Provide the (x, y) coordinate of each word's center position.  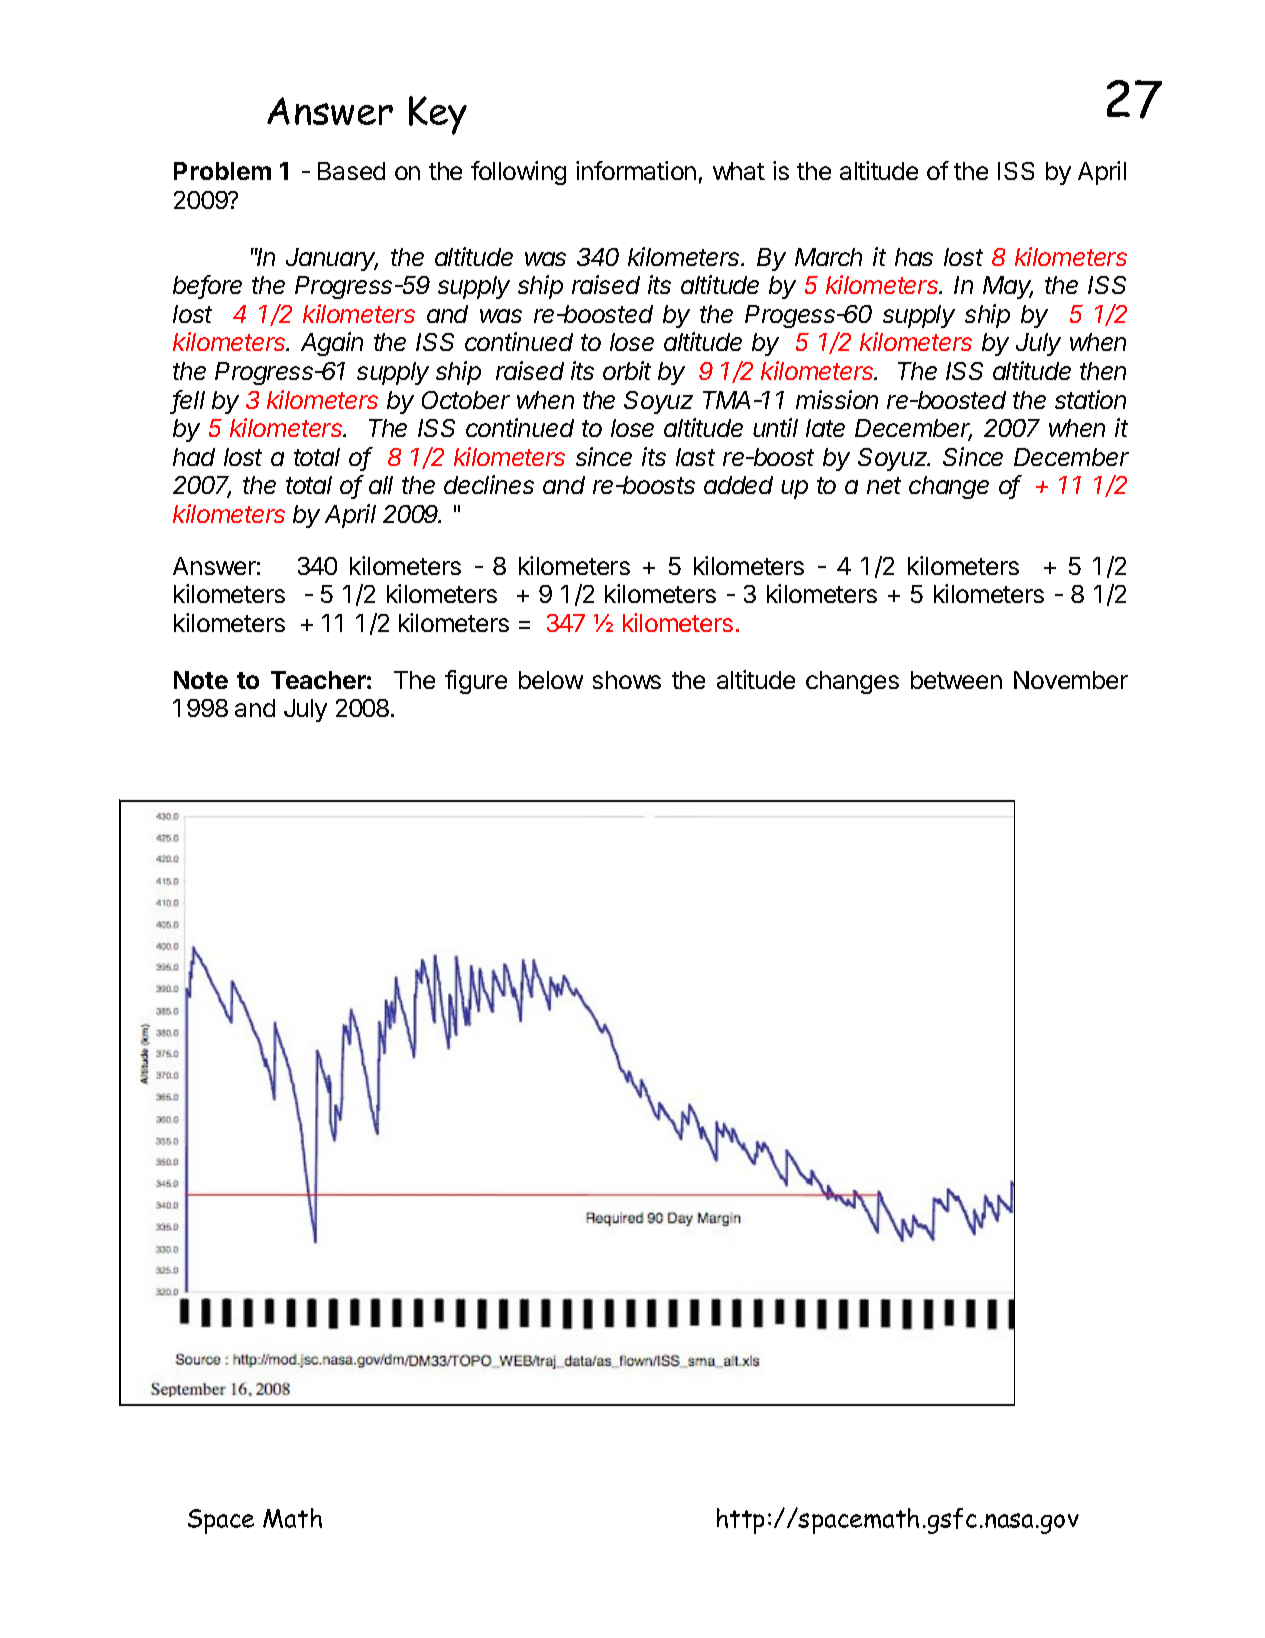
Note (201, 680)
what (739, 171)
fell (189, 401)
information (636, 170)
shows (627, 680)
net (884, 485)
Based (351, 171)
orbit (627, 370)
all (381, 485)
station (1090, 399)
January (332, 259)
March (828, 257)
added (738, 485)
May (1008, 287)
